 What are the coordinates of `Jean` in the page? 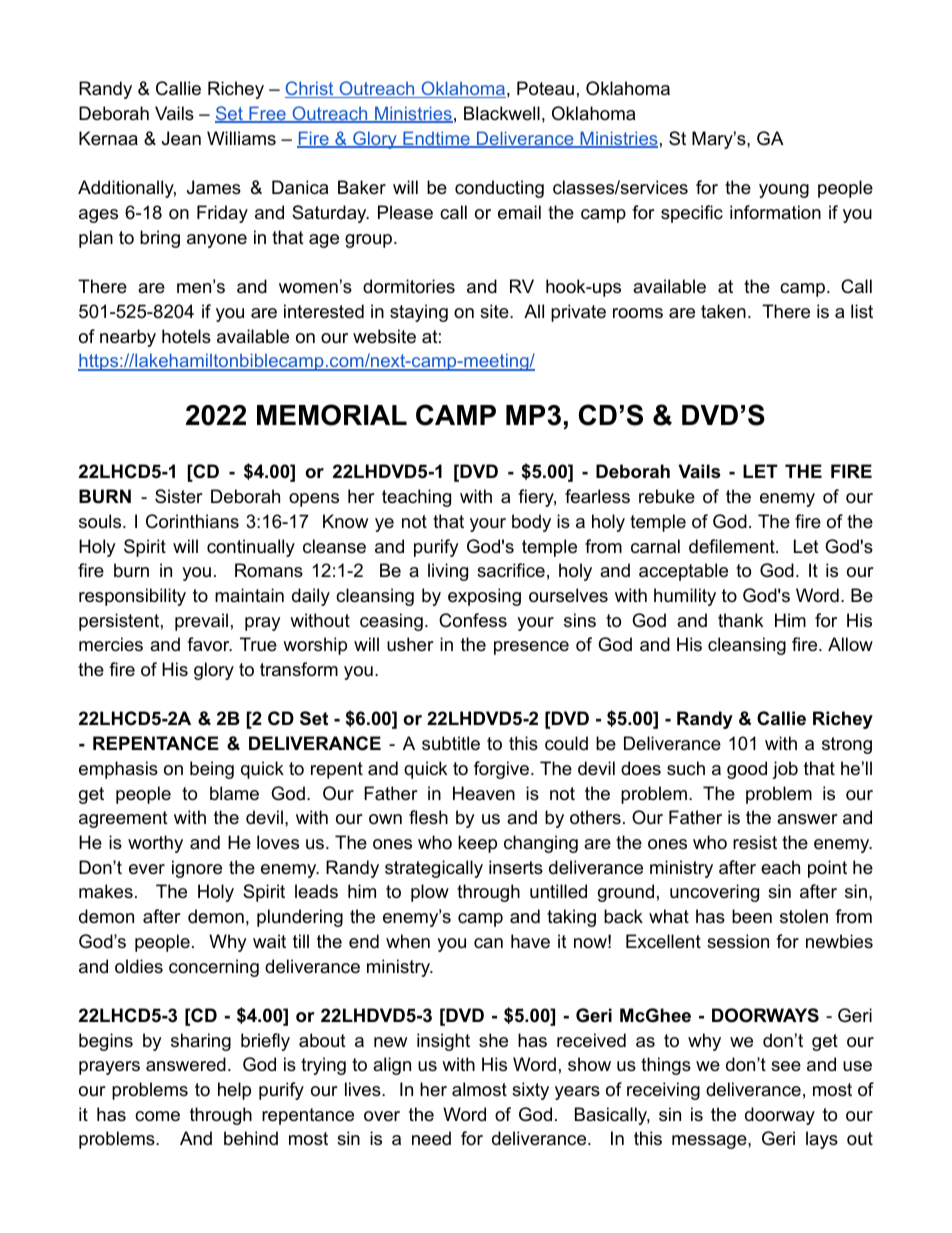 It's located at (181, 138).
